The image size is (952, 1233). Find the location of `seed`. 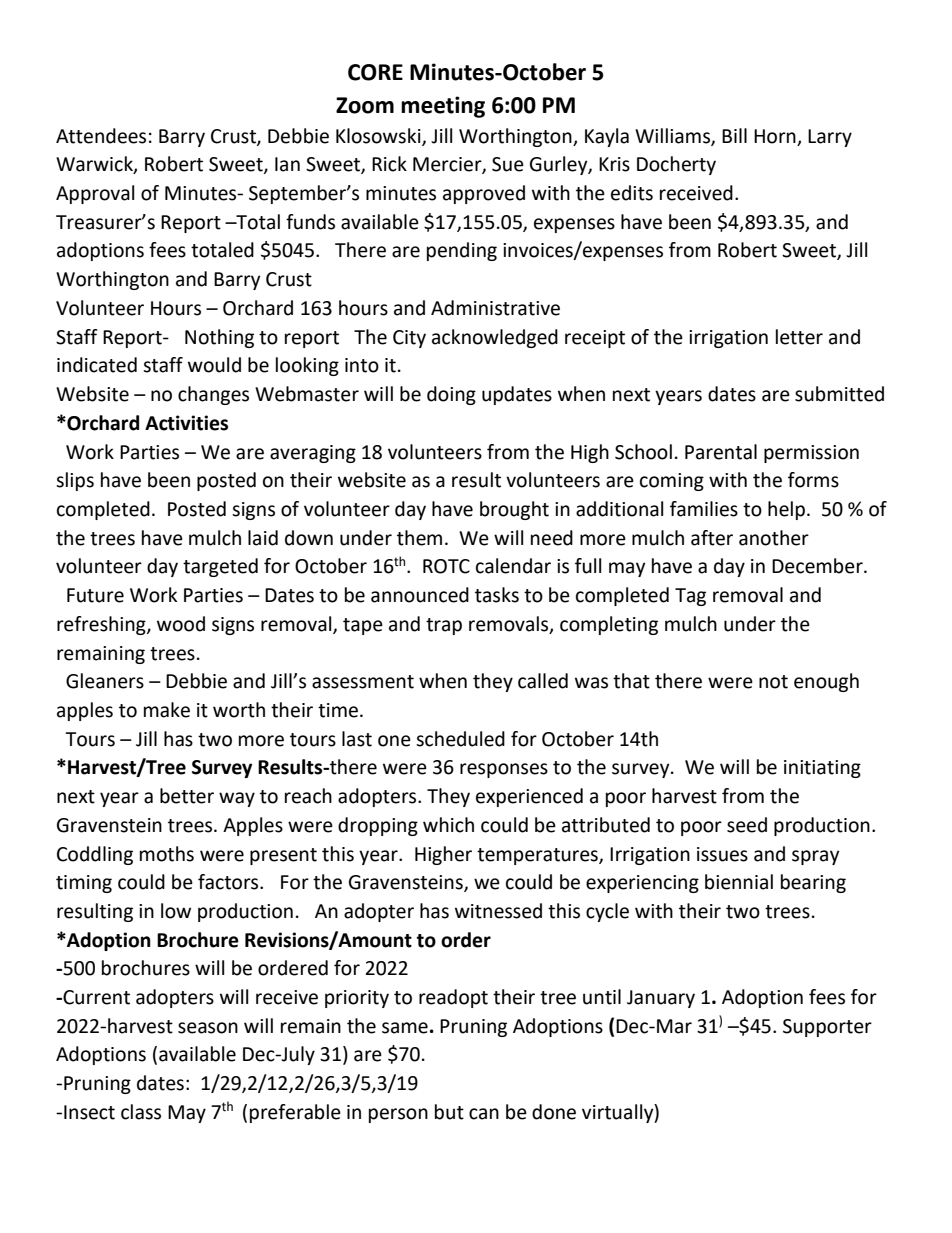

seed is located at coordinates (747, 825).
